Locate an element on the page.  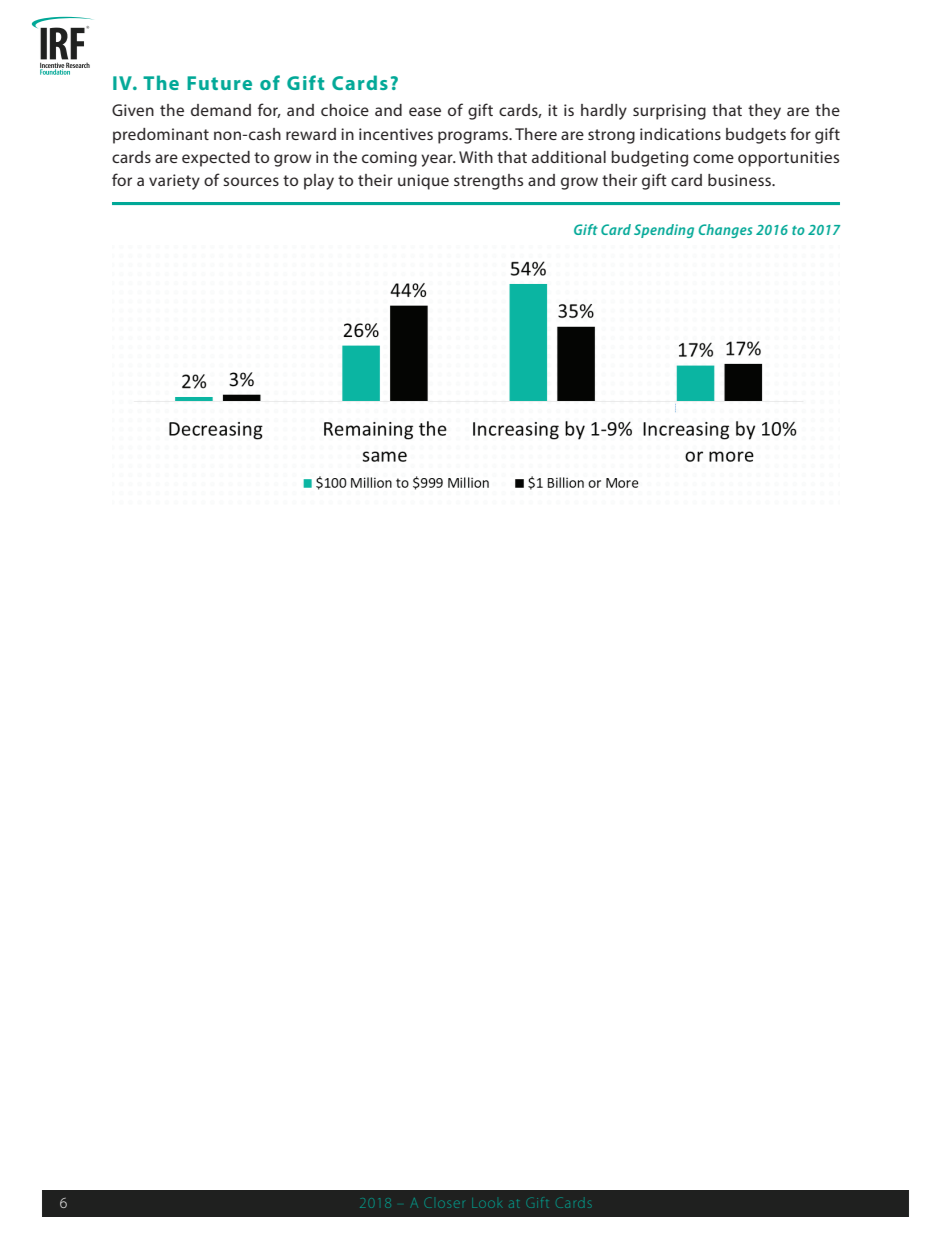
variety is located at coordinates (174, 182).
